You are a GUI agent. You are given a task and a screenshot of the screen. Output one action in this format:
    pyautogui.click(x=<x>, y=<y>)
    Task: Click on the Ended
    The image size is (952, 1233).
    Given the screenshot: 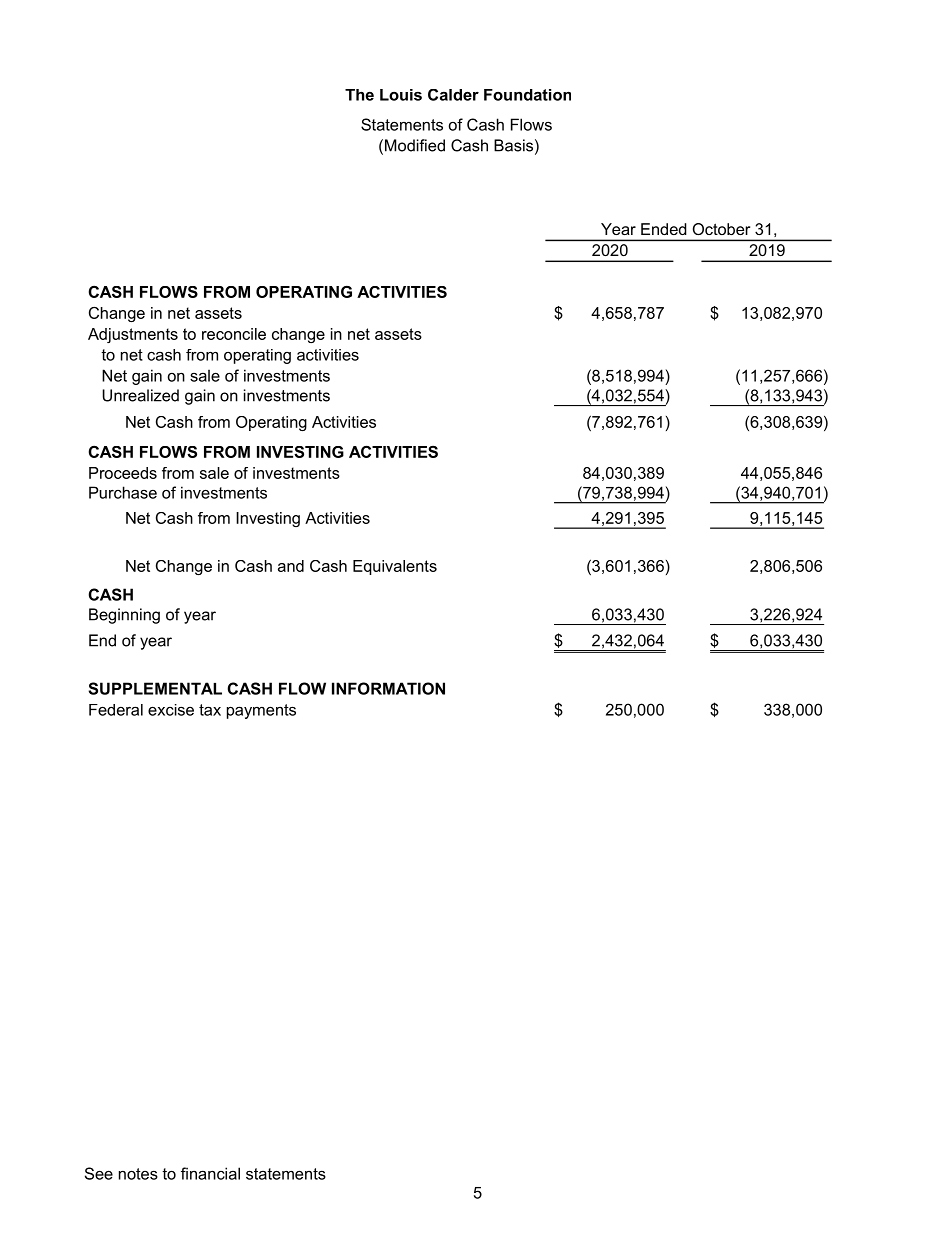 What is the action you would take?
    pyautogui.click(x=664, y=229)
